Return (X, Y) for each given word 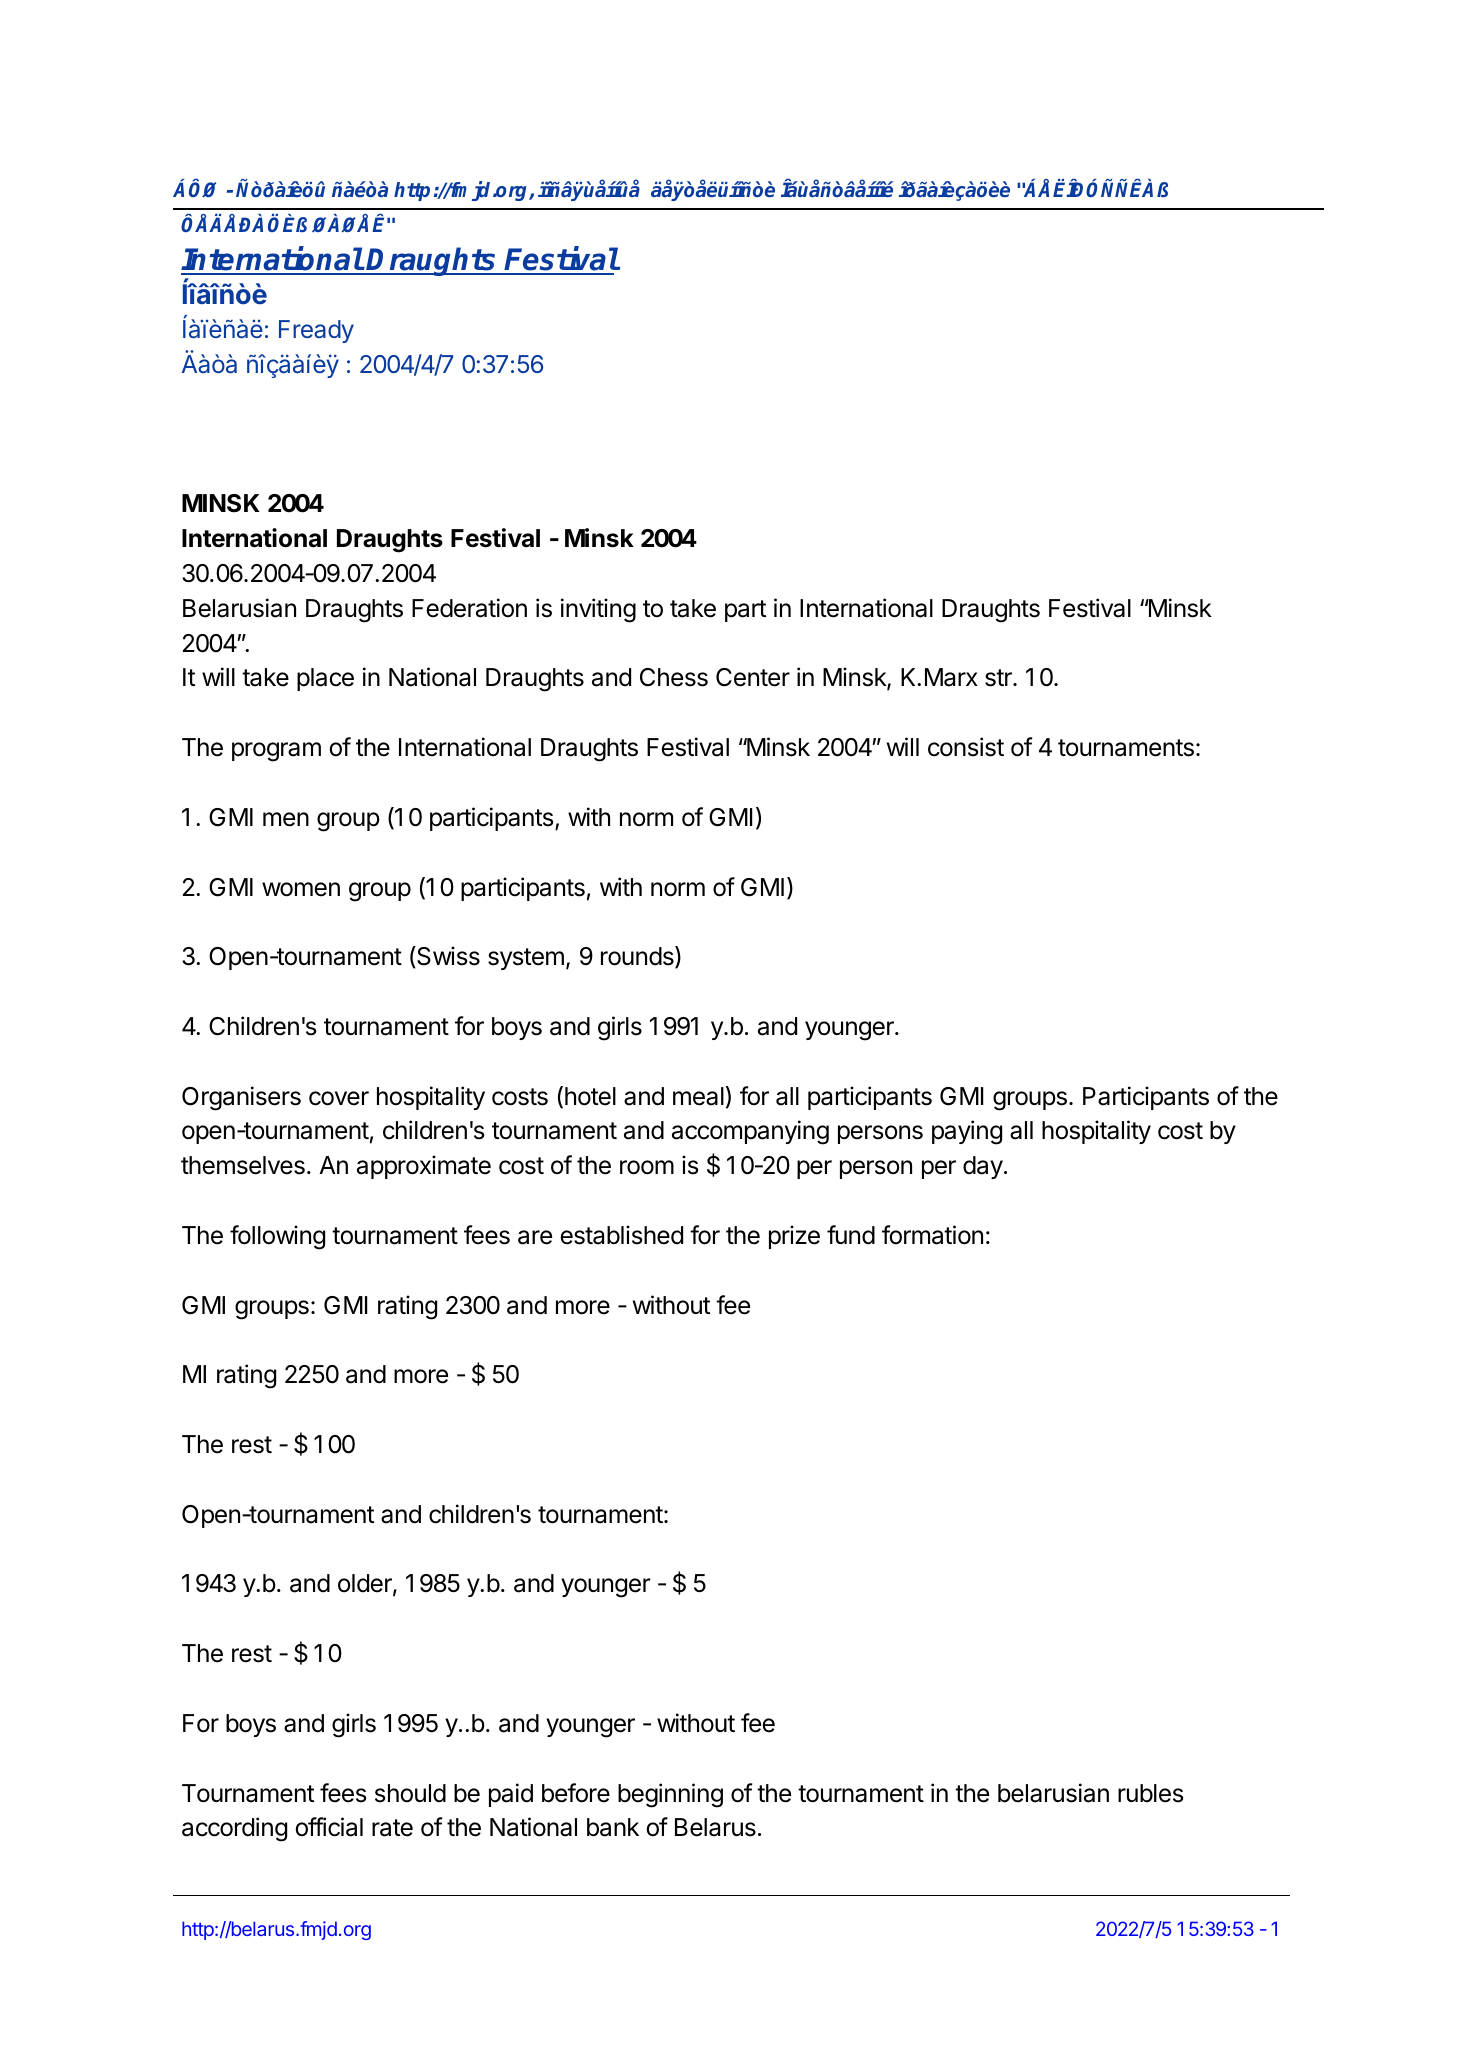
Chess (674, 677)
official (329, 1827)
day (983, 1167)
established (621, 1235)
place (325, 679)
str (999, 678)
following (277, 1237)
